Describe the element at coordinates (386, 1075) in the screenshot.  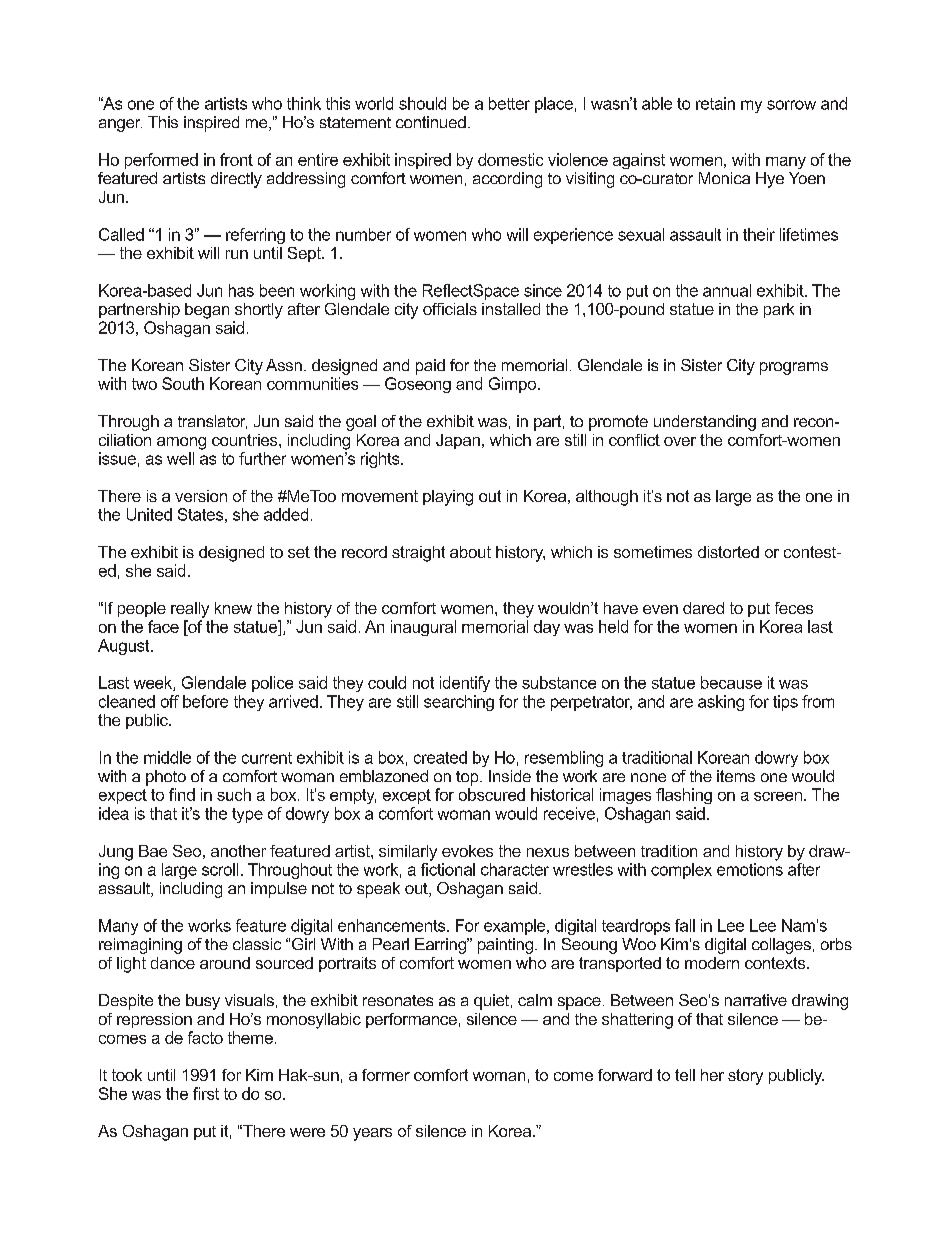
I see `former` at that location.
